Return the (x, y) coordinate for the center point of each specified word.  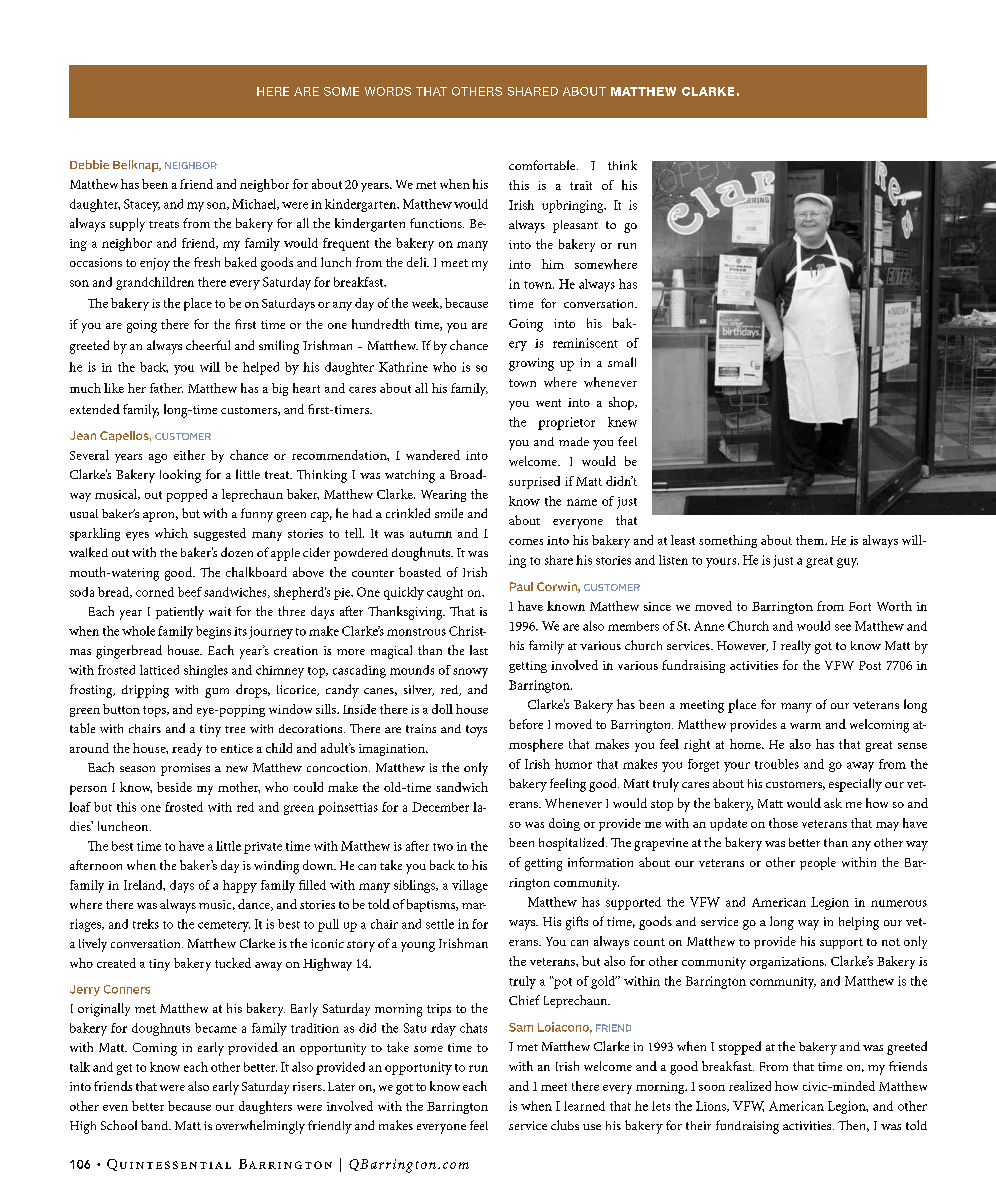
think (622, 165)
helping (859, 923)
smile (449, 513)
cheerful (208, 345)
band (156, 1125)
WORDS (388, 91)
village (470, 886)
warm (805, 726)
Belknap (137, 166)
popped (187, 495)
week (427, 303)
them (811, 540)
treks (146, 924)
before (526, 724)
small (622, 362)
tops (155, 711)
